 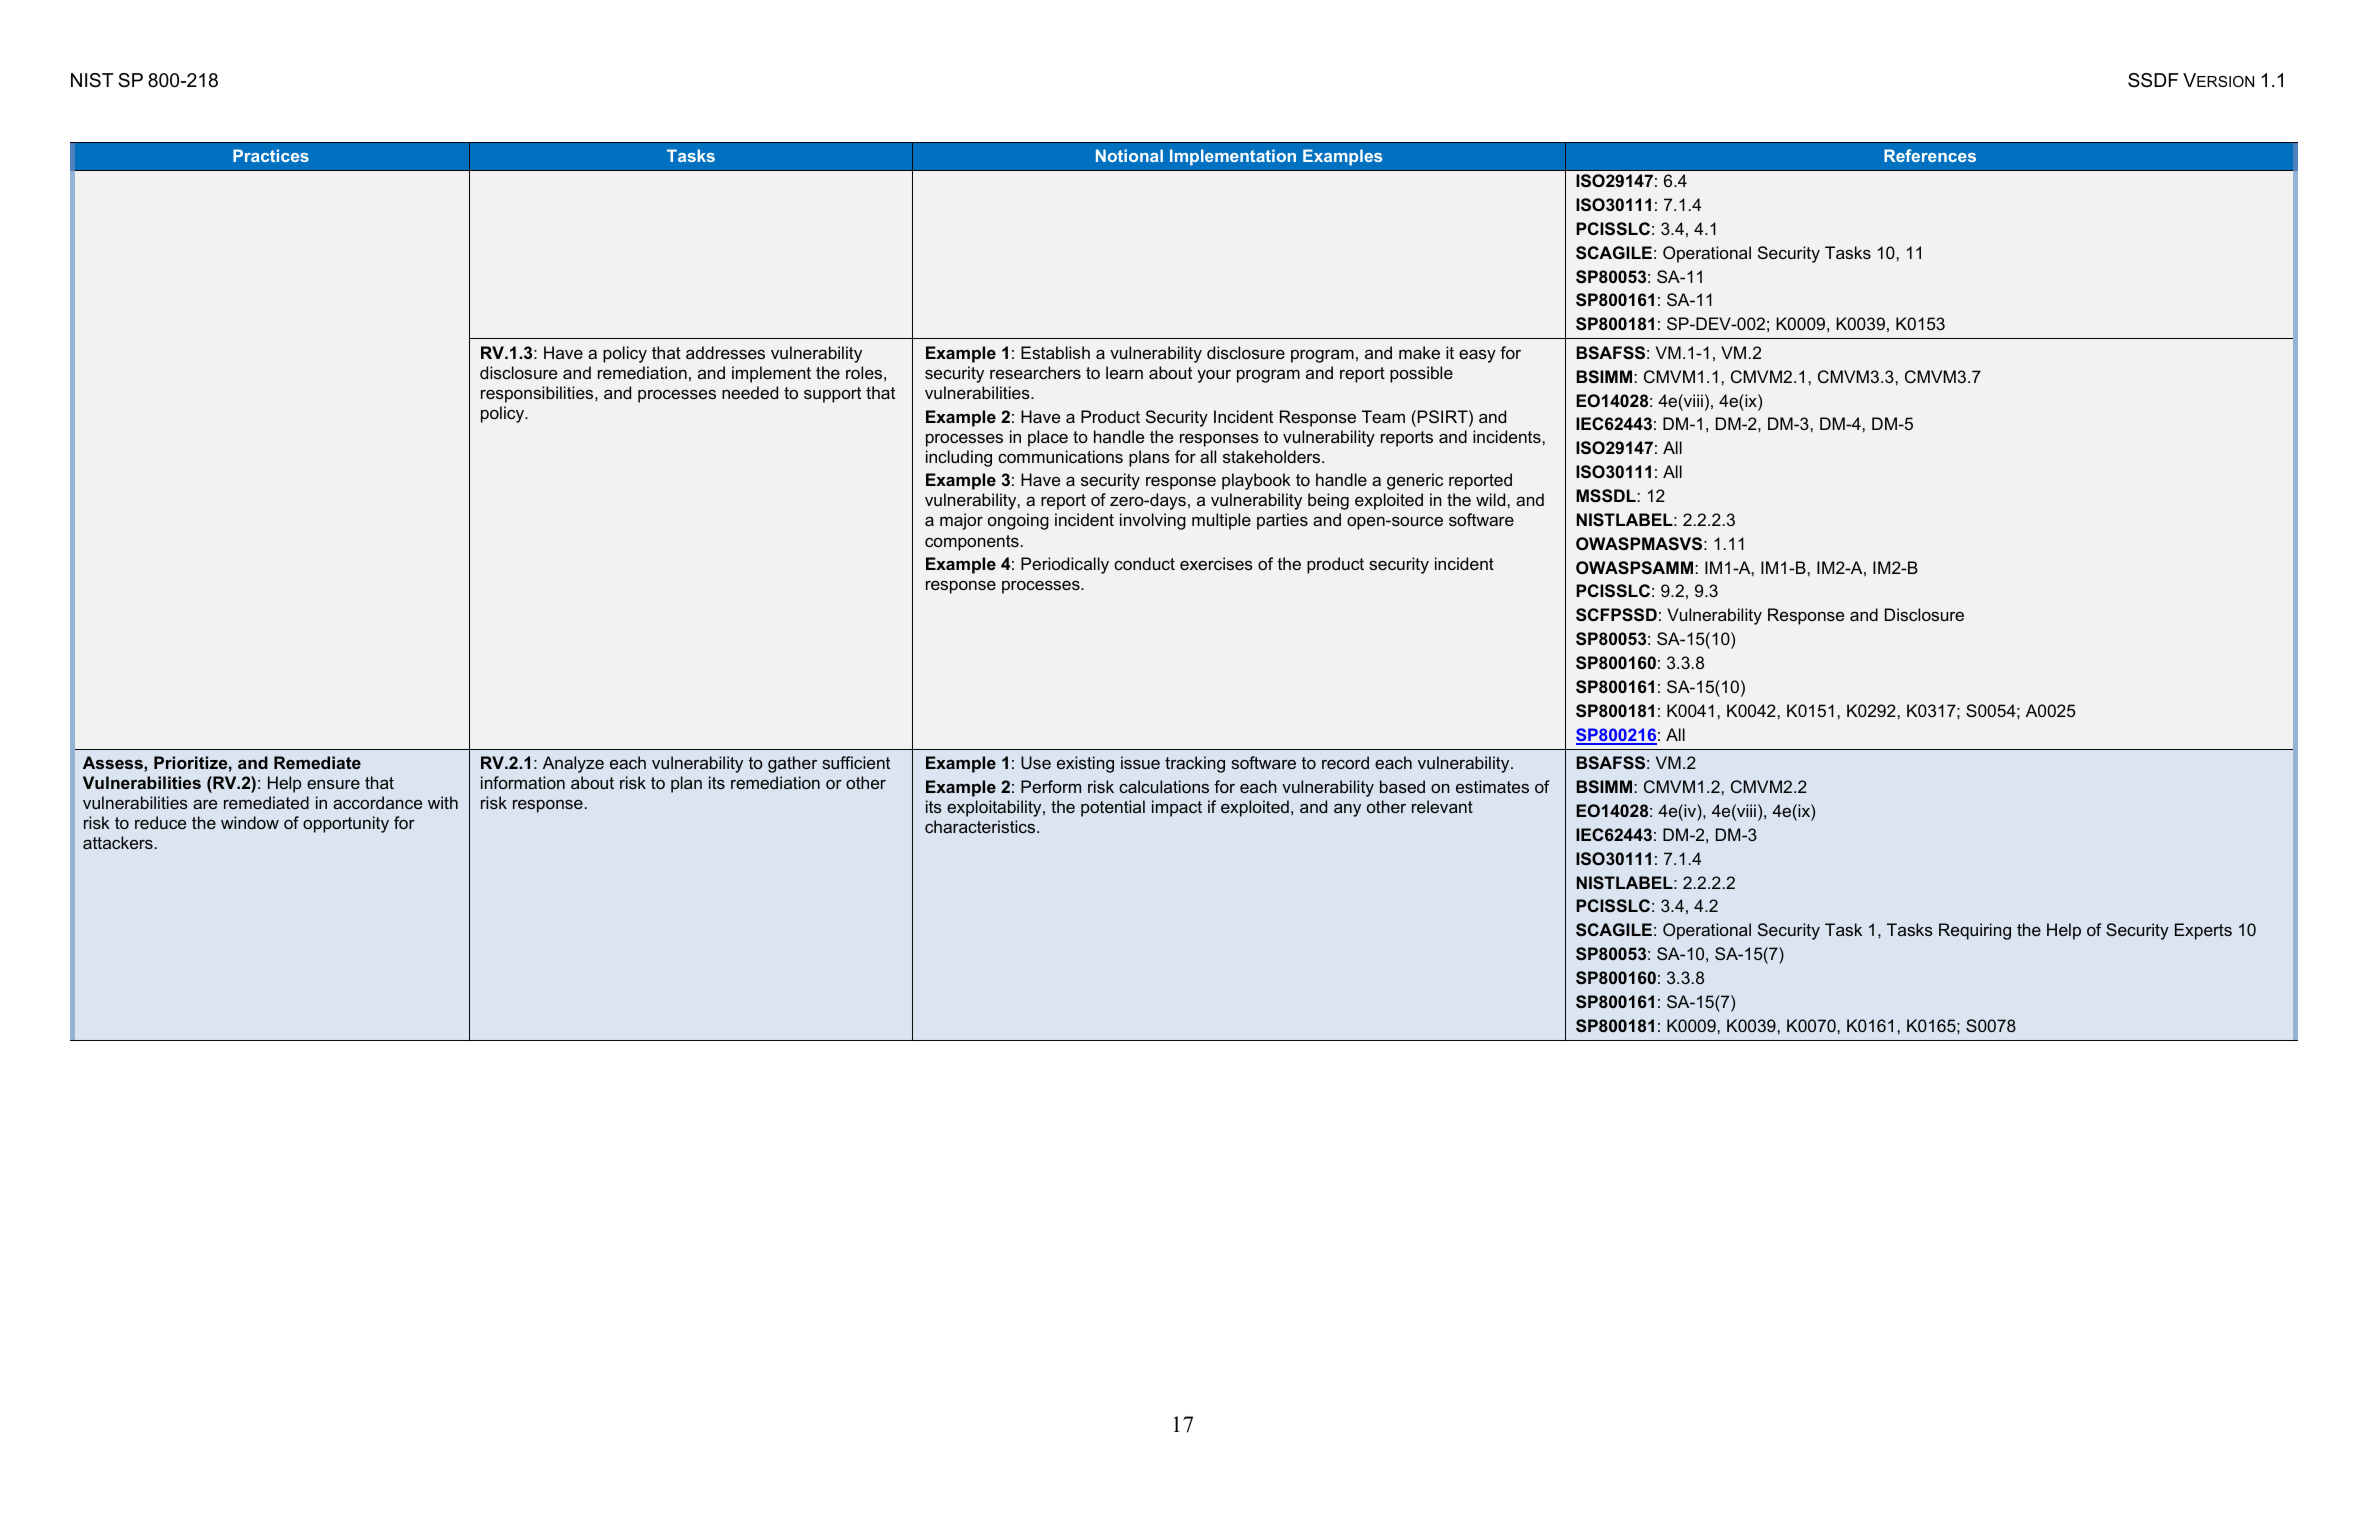 What do you see at coordinates (1144, 563) in the screenshot?
I see `conduct` at bounding box center [1144, 563].
